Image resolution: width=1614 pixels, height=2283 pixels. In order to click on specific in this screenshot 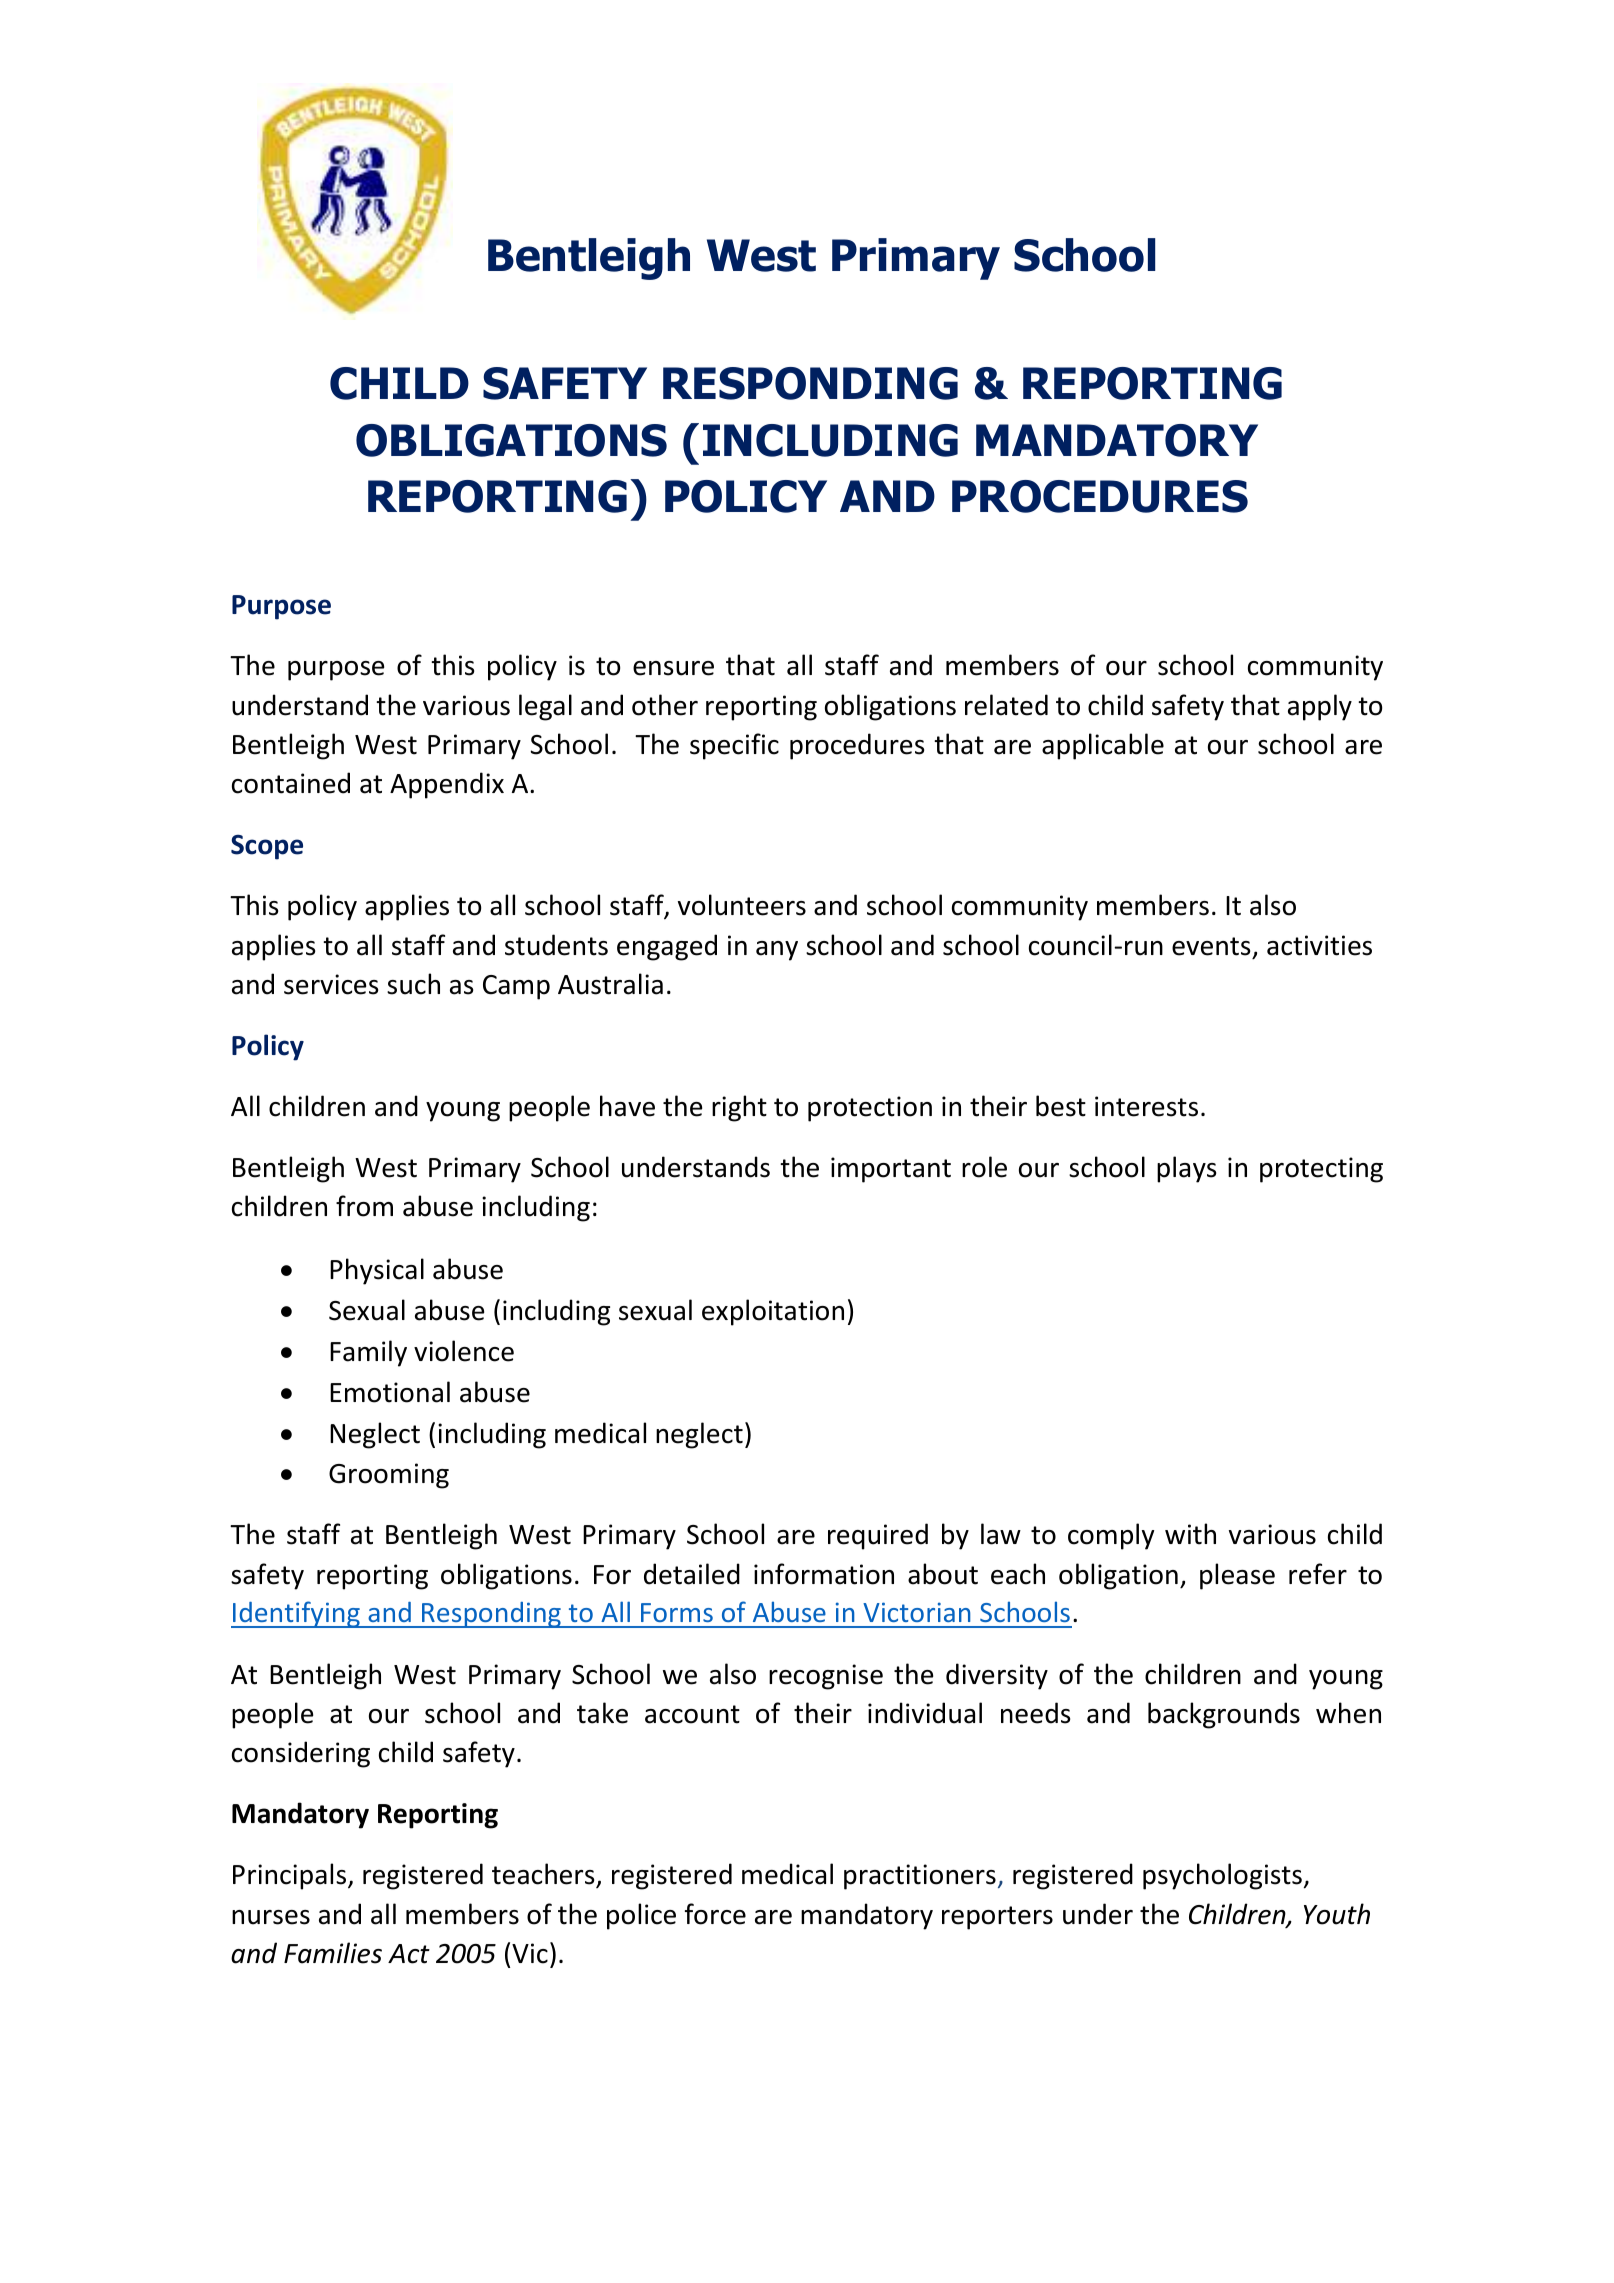, I will do `click(734, 746)`.
